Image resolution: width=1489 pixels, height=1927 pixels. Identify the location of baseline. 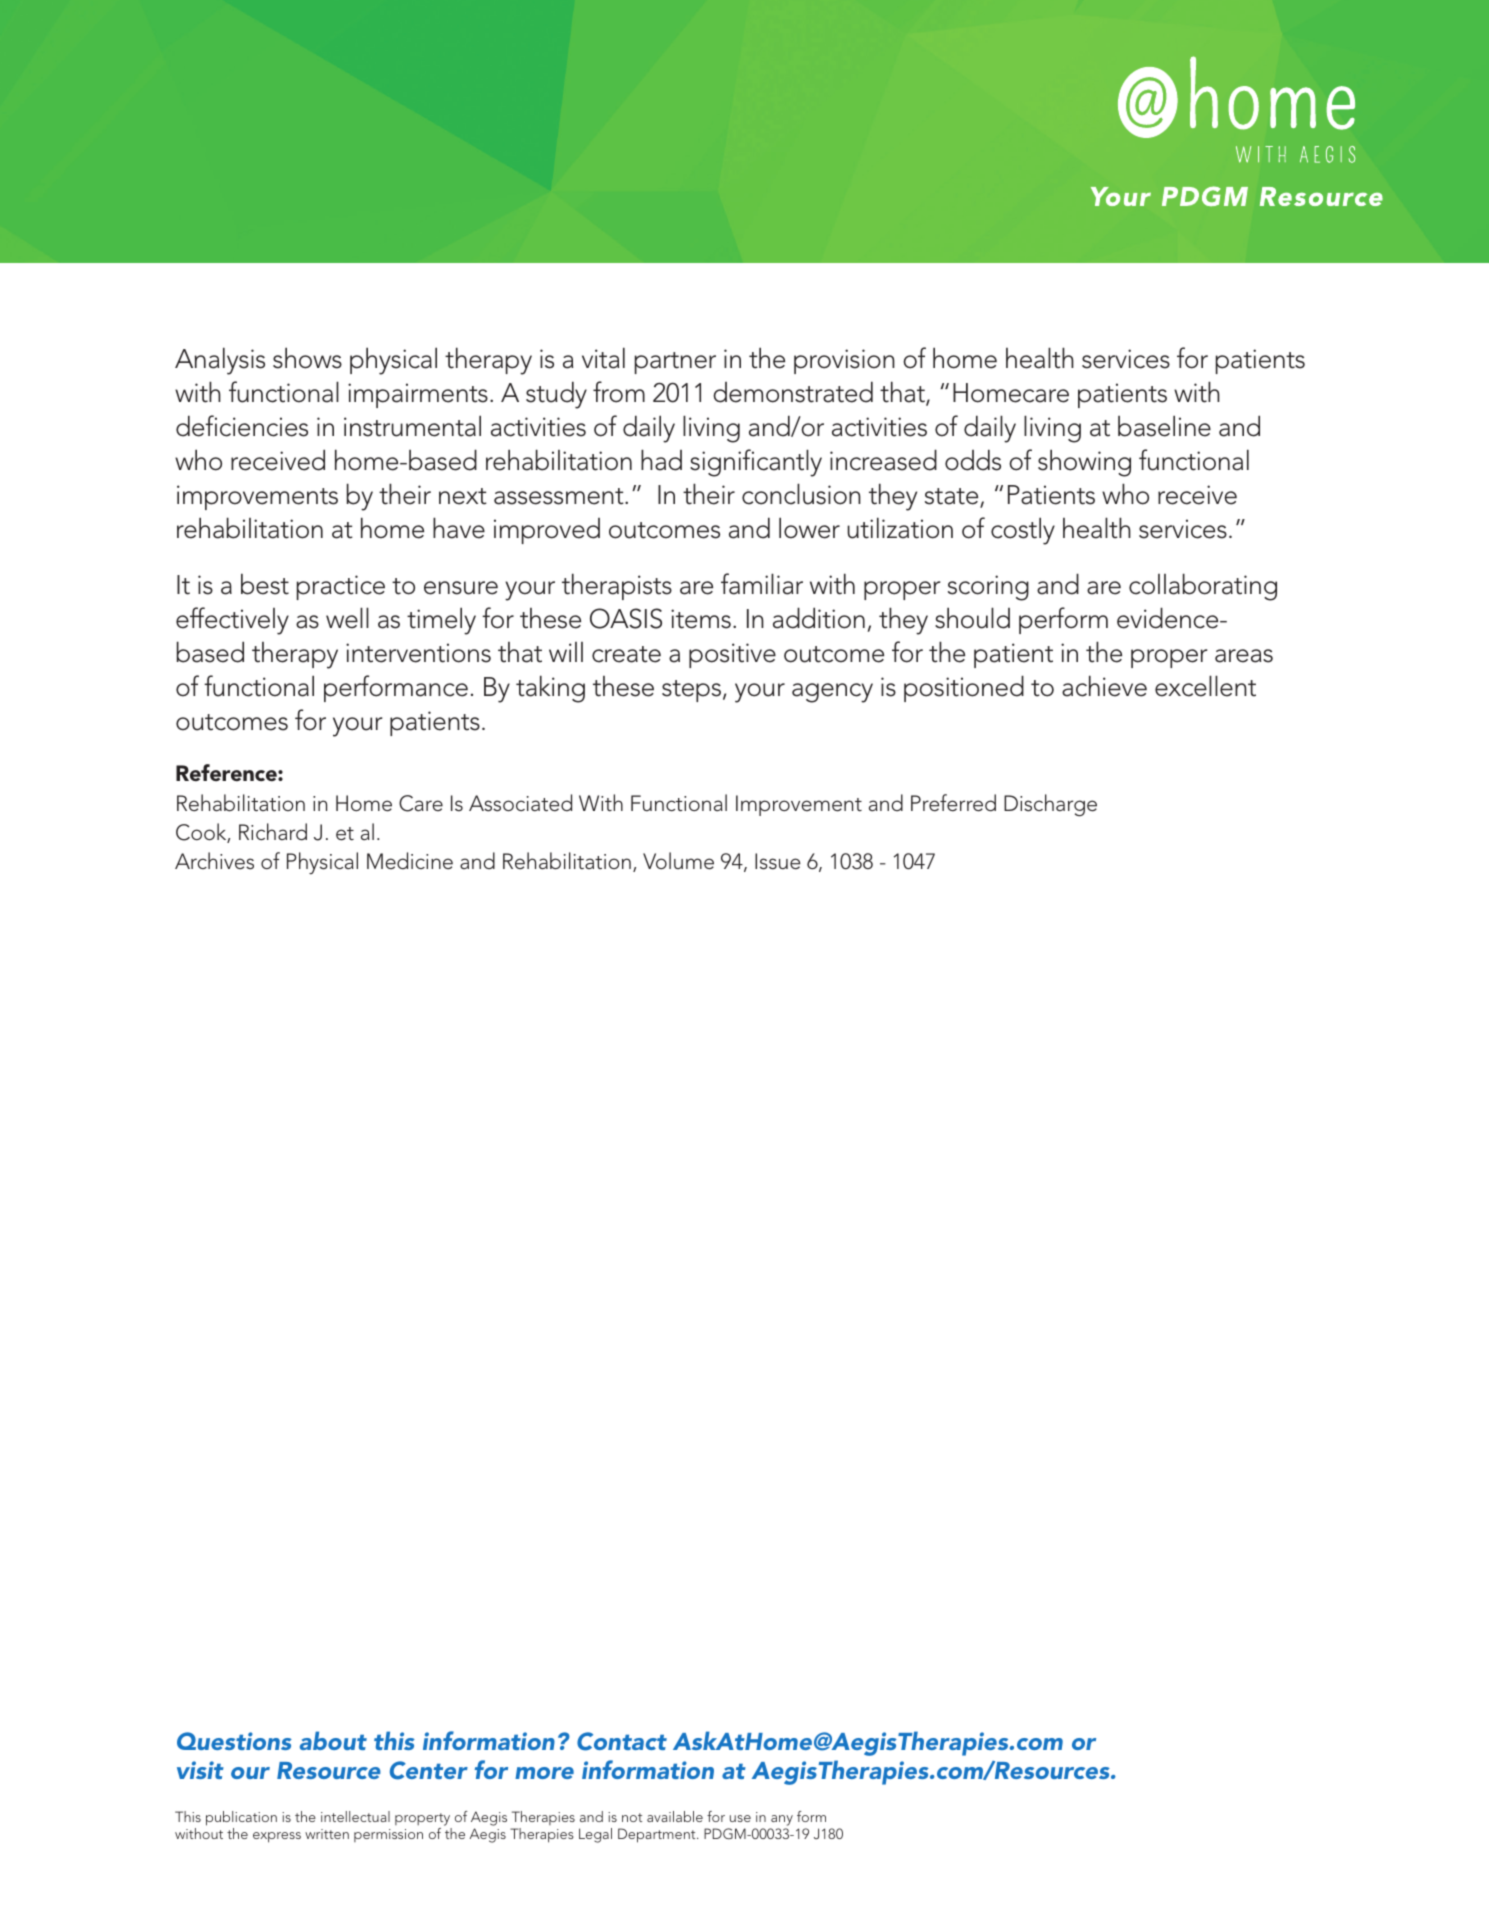
(1164, 426).
